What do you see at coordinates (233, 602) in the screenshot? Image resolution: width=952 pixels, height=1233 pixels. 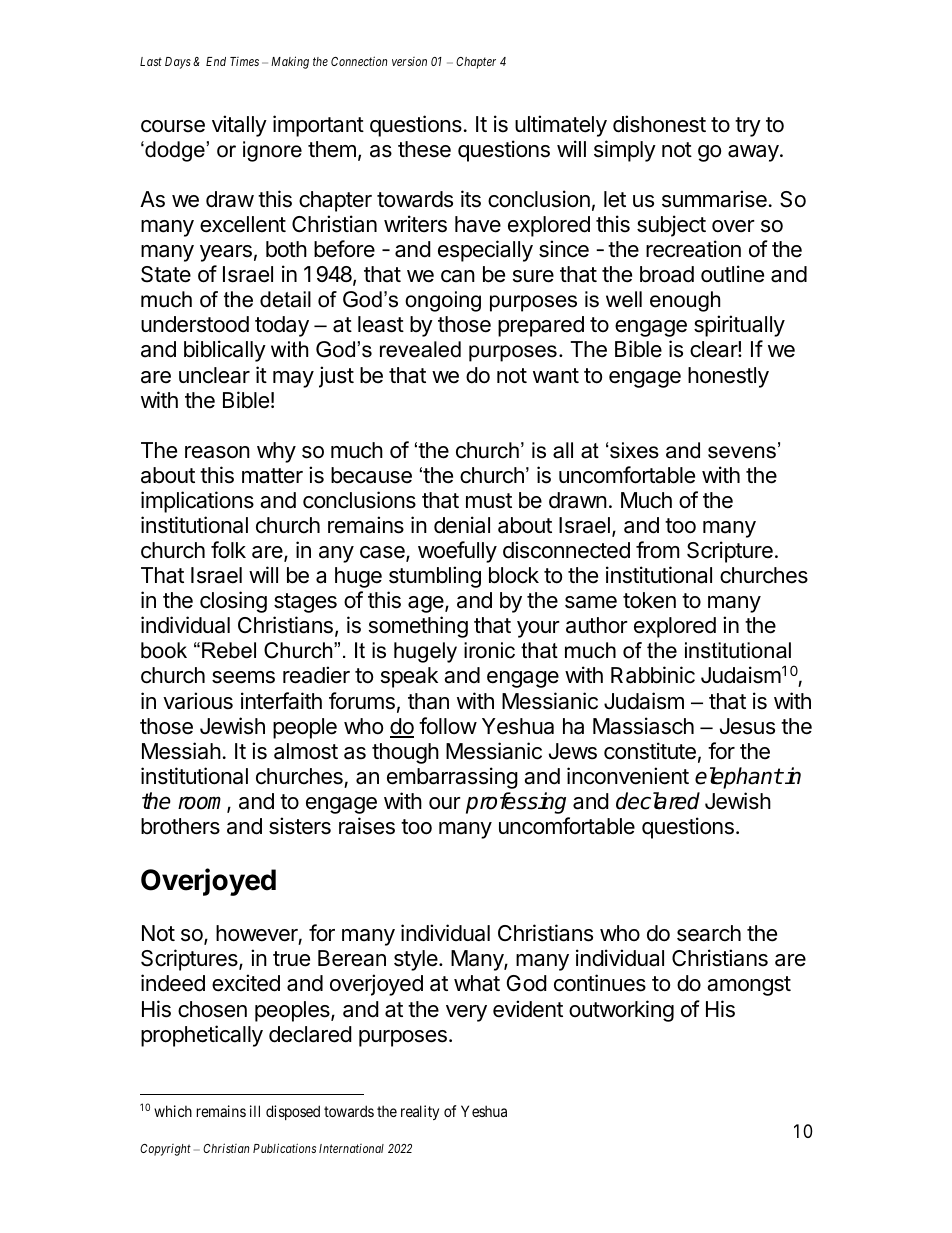 I see `closing` at bounding box center [233, 602].
